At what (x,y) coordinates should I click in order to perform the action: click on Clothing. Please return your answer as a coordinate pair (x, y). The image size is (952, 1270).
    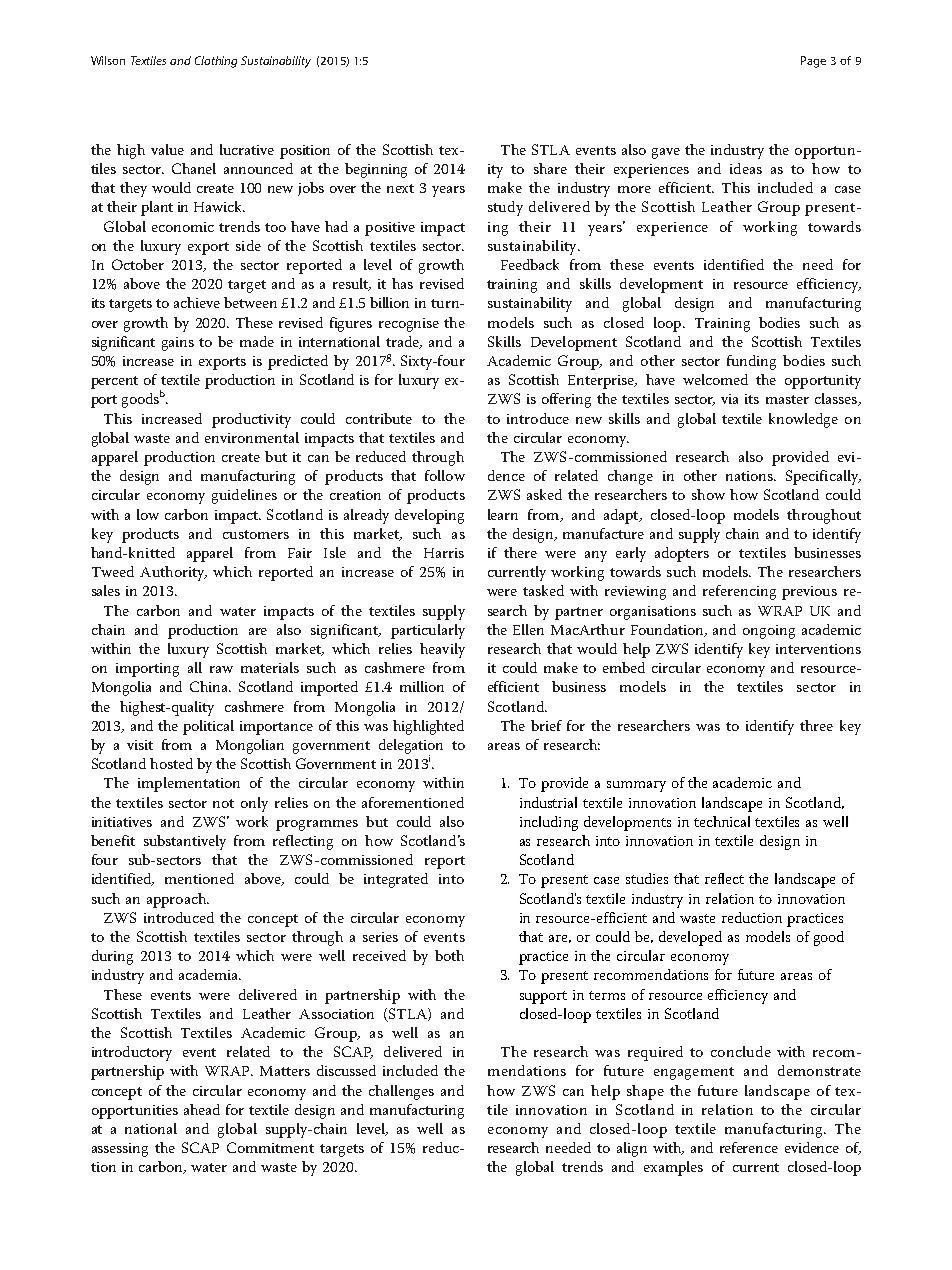
    Looking at the image, I should click on (216, 62).
